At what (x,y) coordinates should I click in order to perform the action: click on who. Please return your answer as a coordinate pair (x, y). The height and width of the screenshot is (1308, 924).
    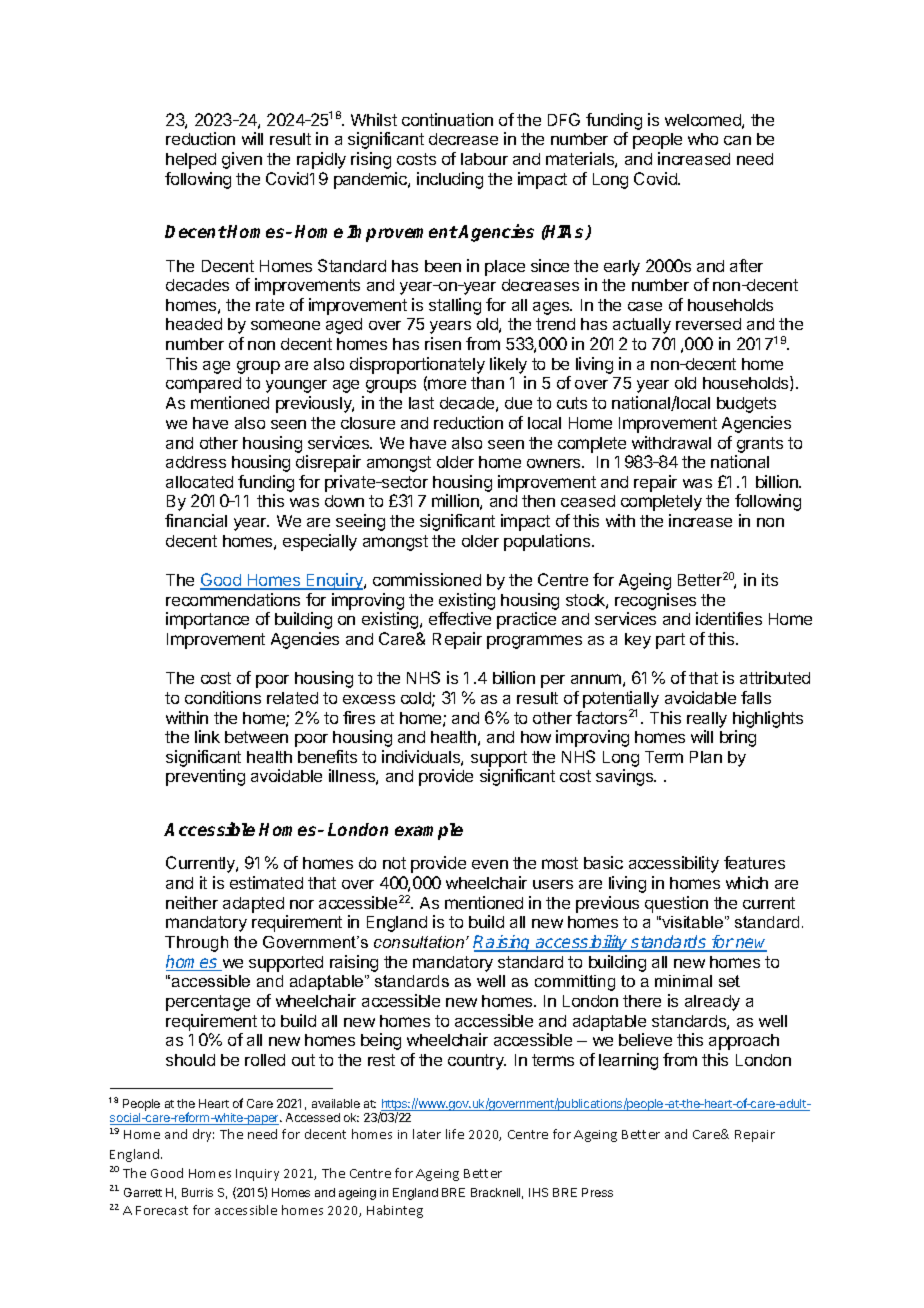
    Looking at the image, I should click on (703, 139).
